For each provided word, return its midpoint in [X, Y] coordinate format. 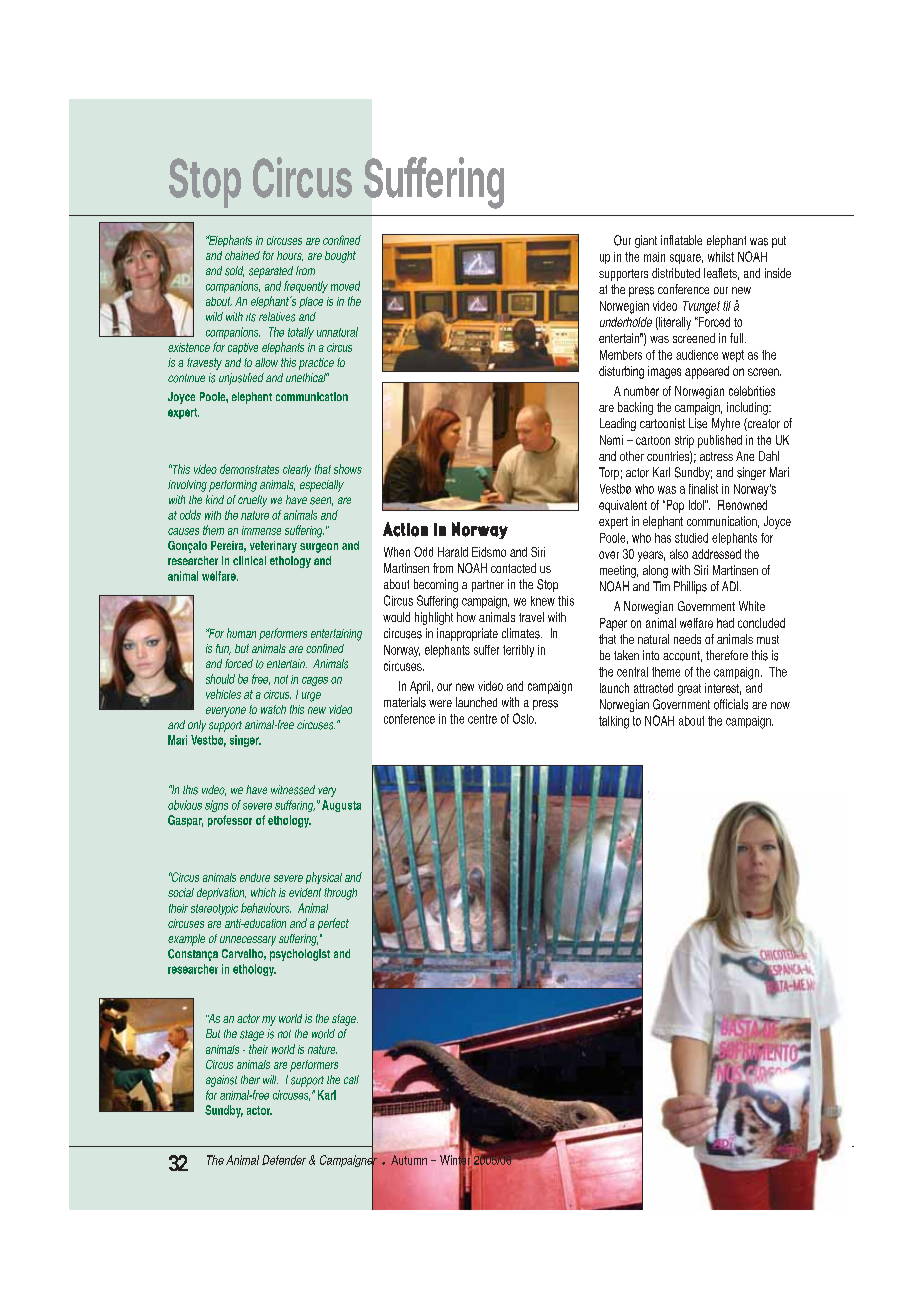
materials [405, 702]
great [689, 690]
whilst [721, 257]
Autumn [409, 1160]
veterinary [273, 547]
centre [482, 719]
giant [646, 241]
